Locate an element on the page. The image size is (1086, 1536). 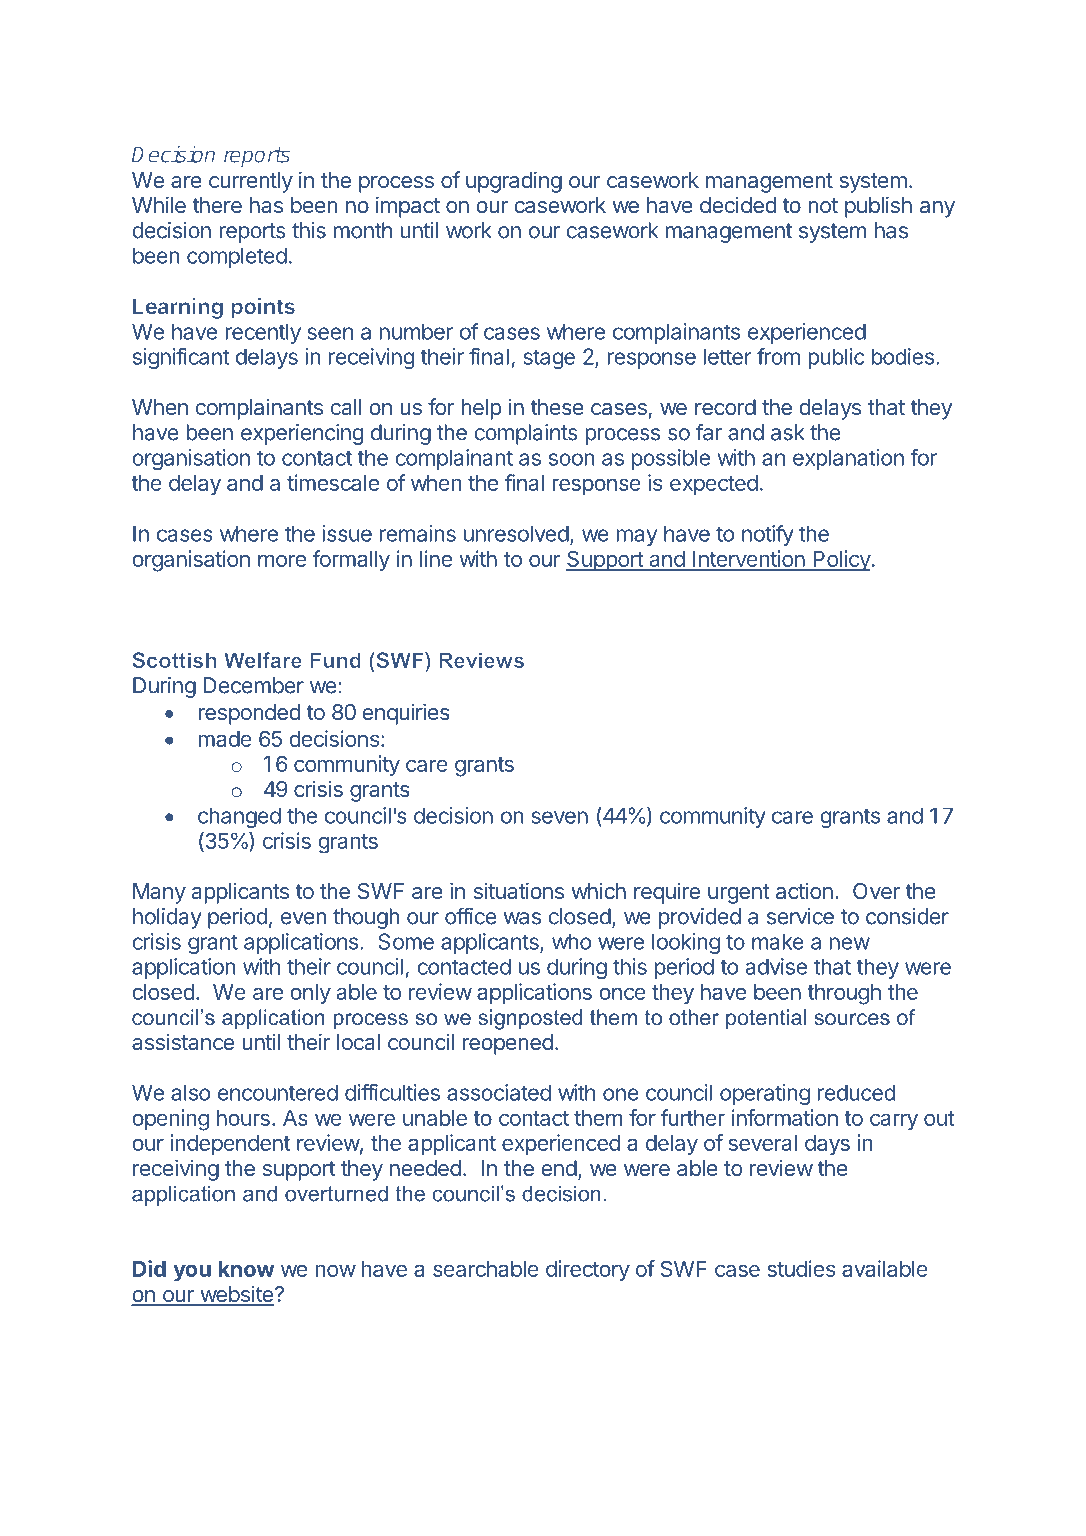
studies is located at coordinates (801, 1268).
